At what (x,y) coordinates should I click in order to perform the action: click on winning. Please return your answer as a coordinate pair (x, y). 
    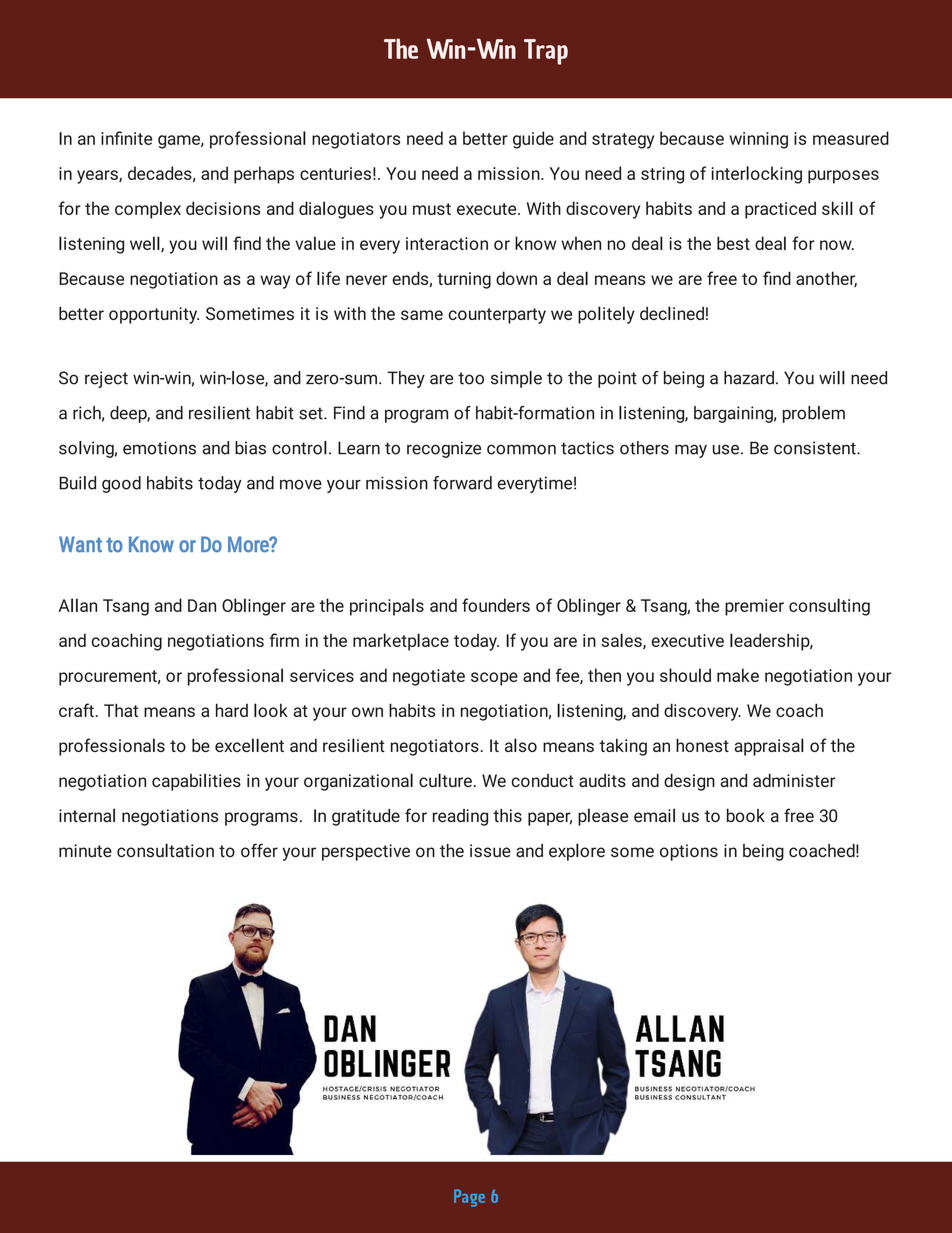
    Looking at the image, I should click on (758, 140).
